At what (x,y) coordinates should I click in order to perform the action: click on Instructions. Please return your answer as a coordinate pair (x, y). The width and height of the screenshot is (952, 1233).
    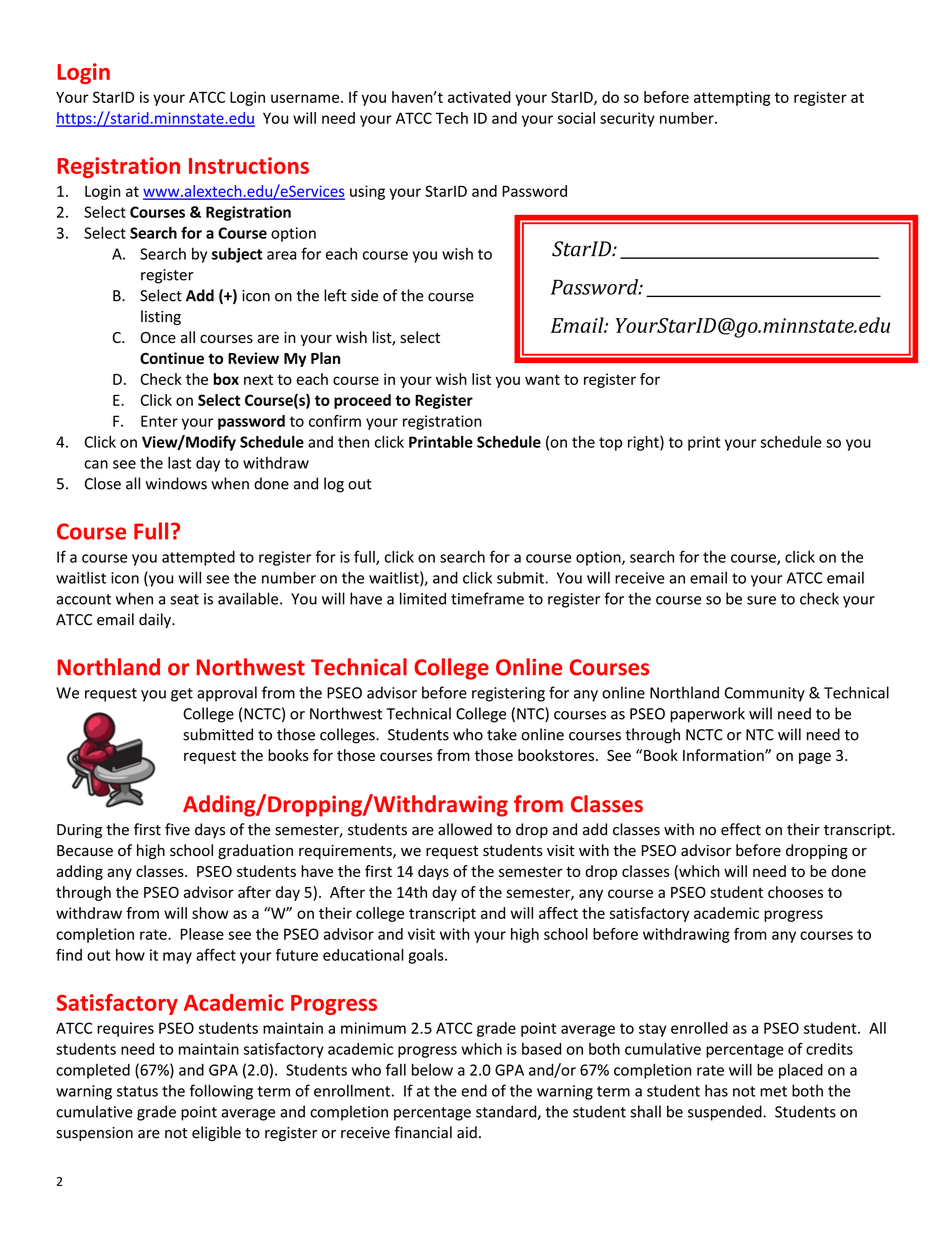
    Looking at the image, I should click on (249, 165).
